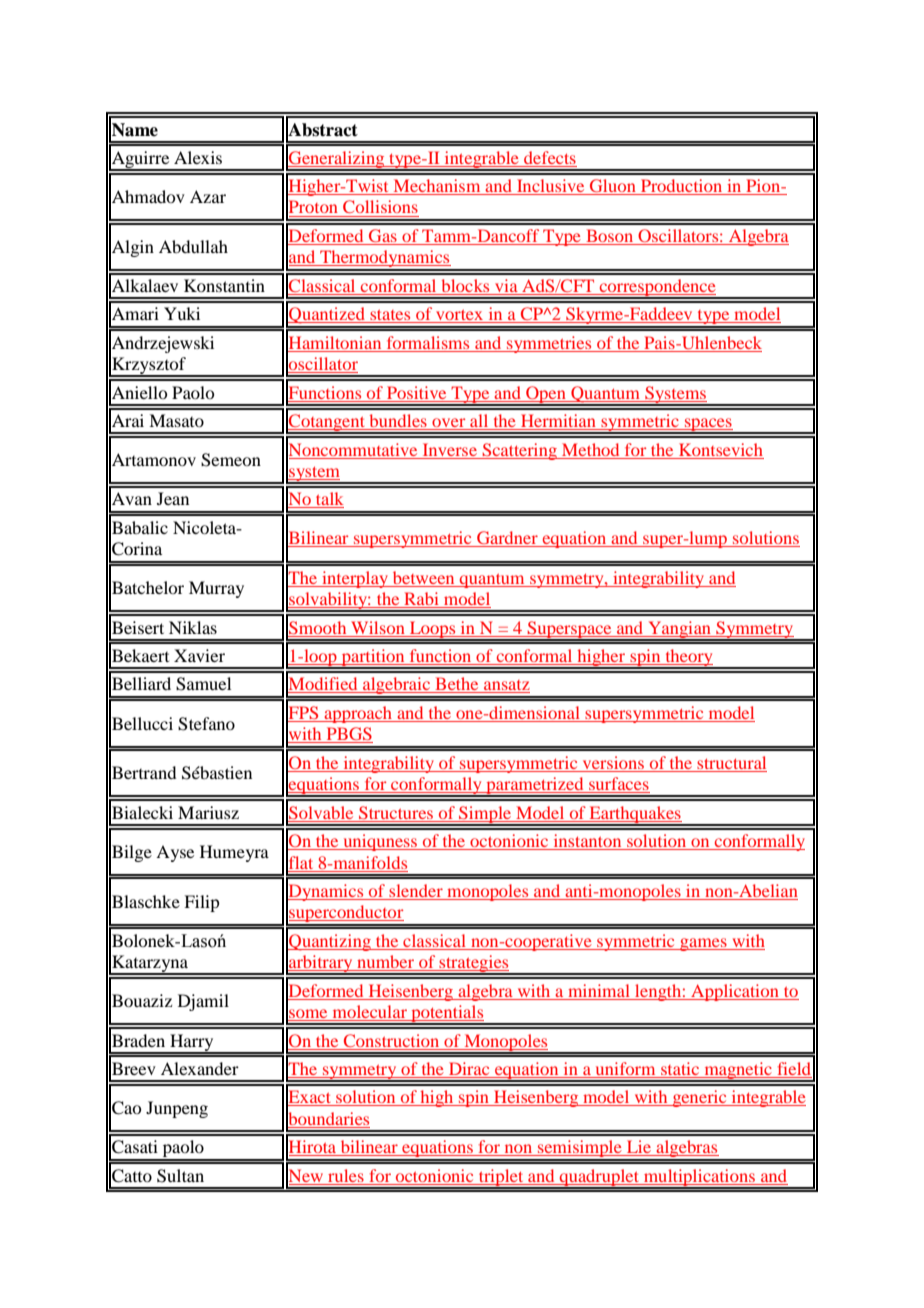 Image resolution: width=924 pixels, height=1308 pixels. Describe the element at coordinates (437, 187) in the screenshot. I see `Mechanism` at that location.
